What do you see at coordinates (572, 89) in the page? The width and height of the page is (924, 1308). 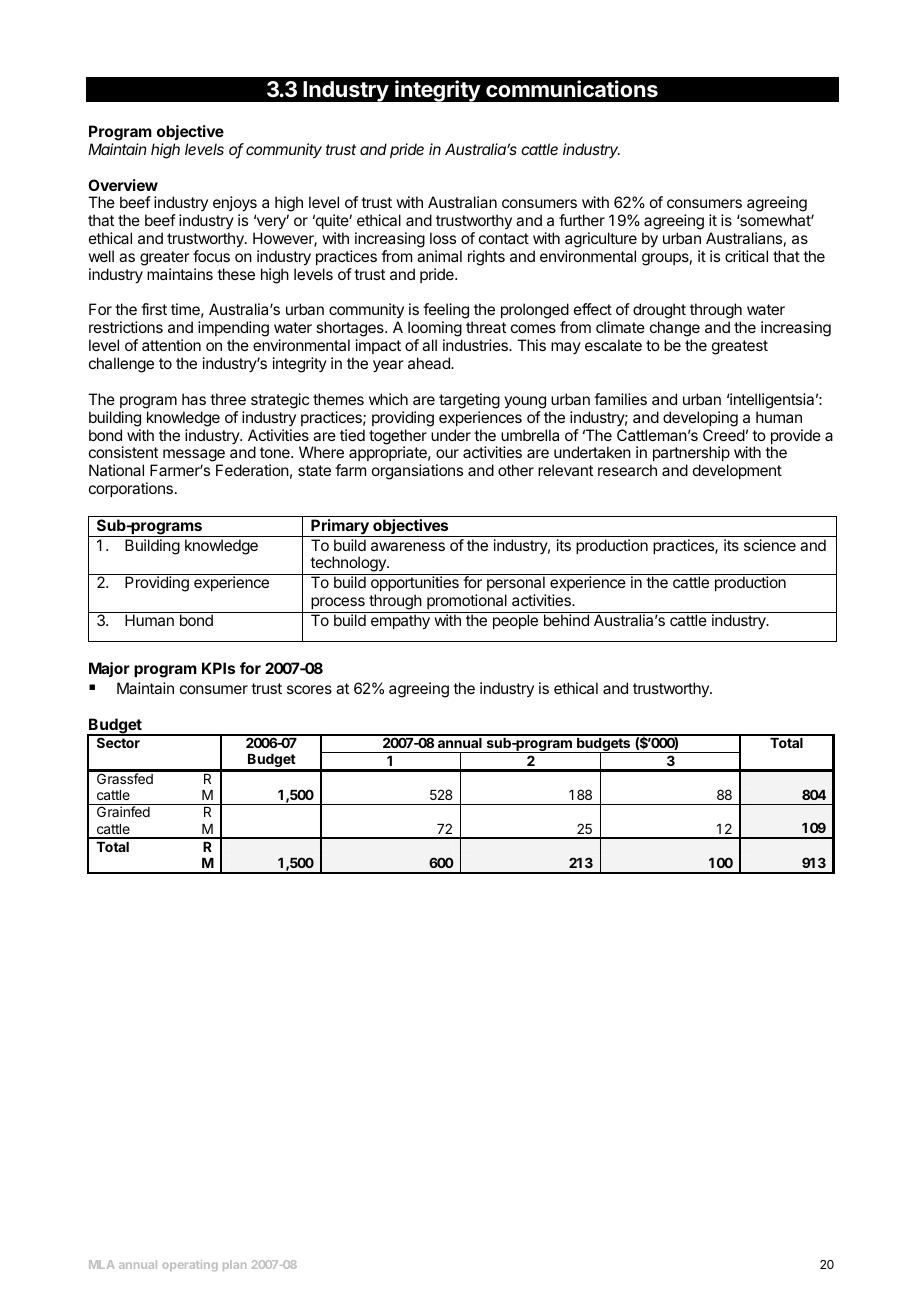 I see `communications` at bounding box center [572, 89].
